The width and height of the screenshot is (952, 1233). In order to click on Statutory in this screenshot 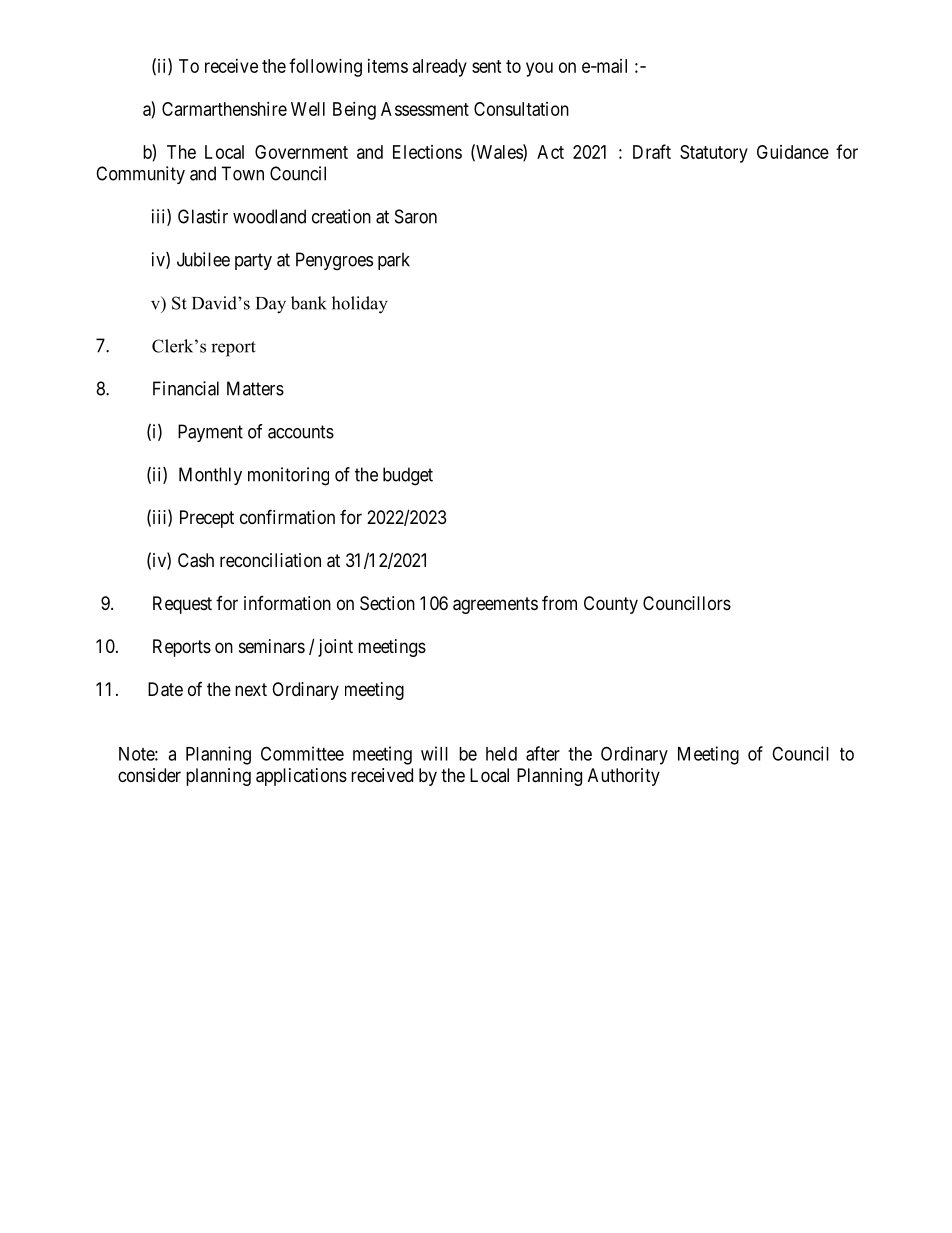, I will do `click(714, 154)`.
